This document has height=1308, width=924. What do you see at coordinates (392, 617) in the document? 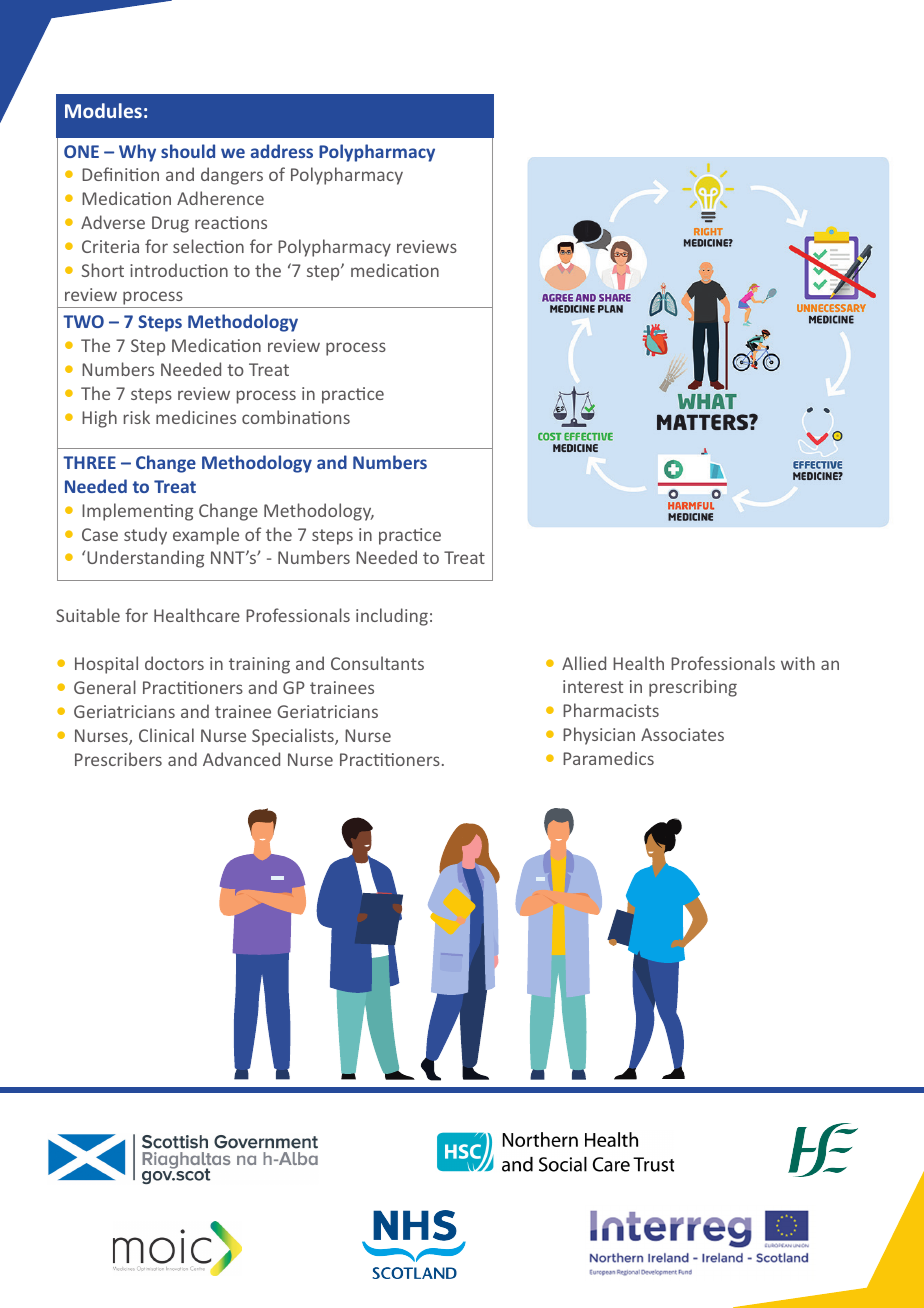
I see `including` at bounding box center [392, 617].
